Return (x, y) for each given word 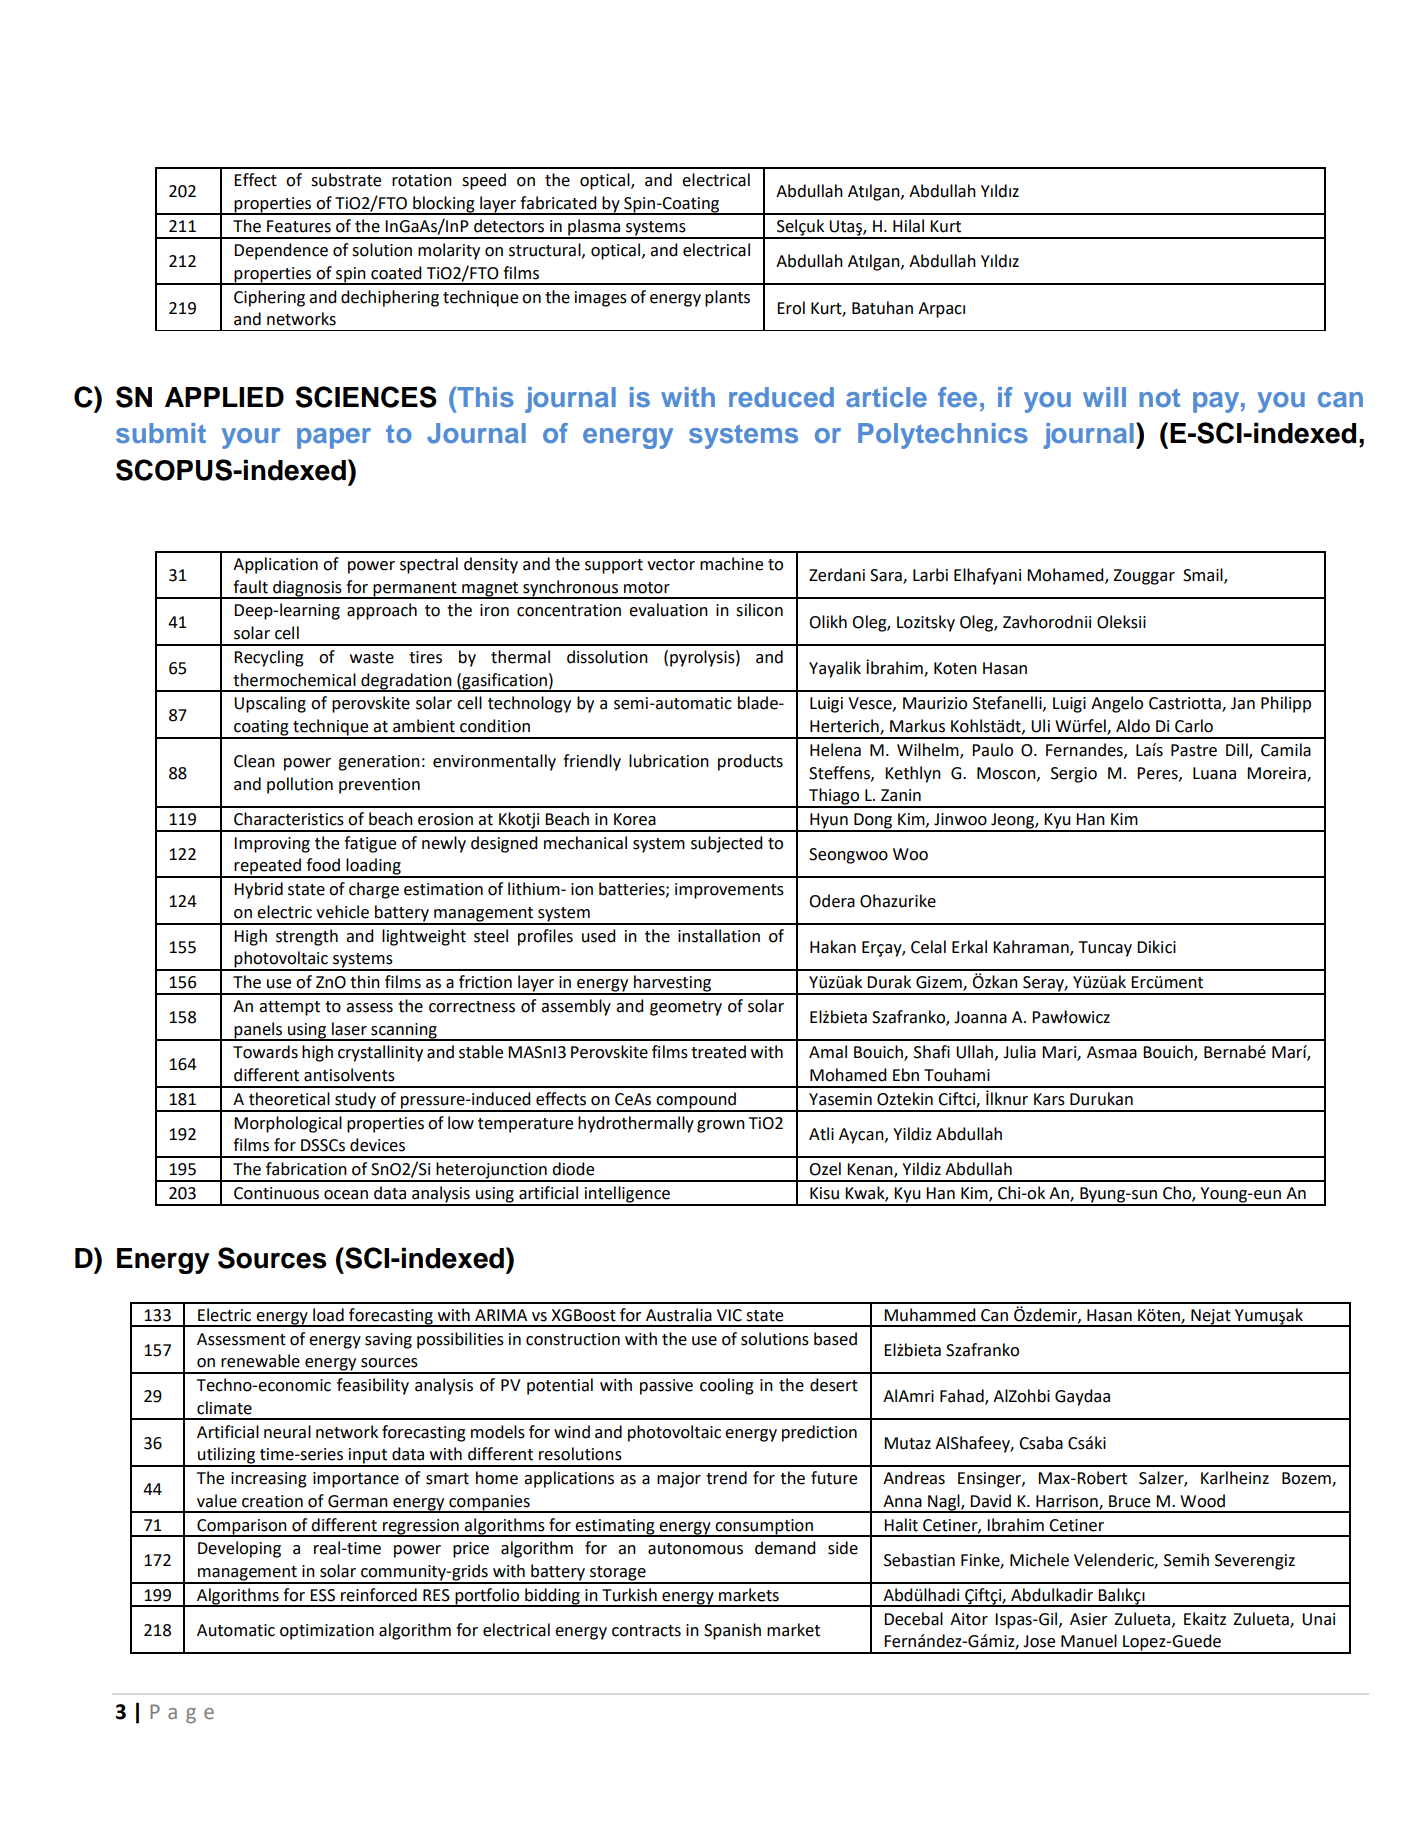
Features (299, 226)
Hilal (908, 226)
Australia (679, 1315)
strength (307, 937)
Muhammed (930, 1315)
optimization (327, 1632)
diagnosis (307, 589)
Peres (1158, 774)
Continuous (276, 1193)
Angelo (1117, 704)
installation (719, 936)
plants (727, 298)
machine (731, 564)
